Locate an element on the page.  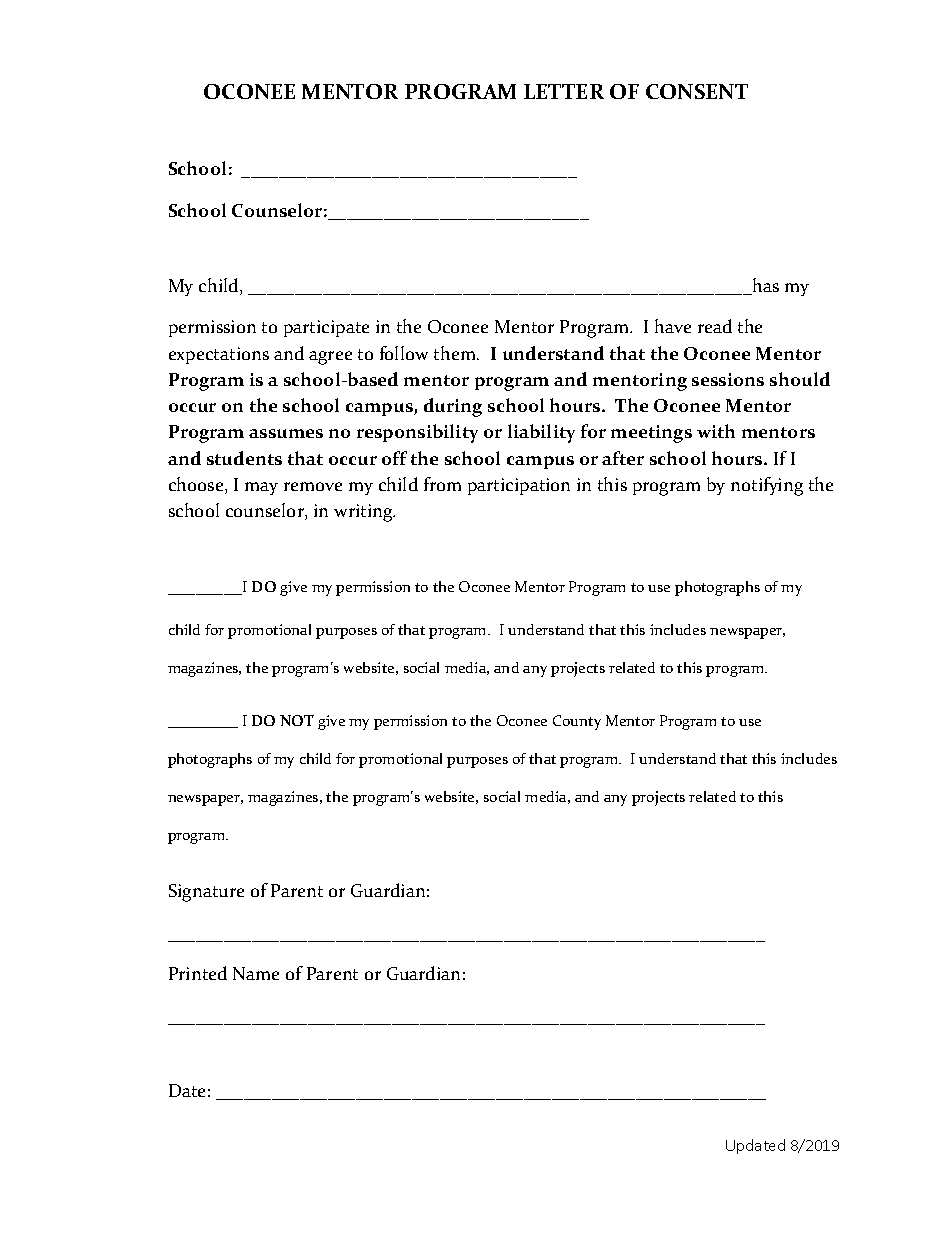
with is located at coordinates (716, 431).
